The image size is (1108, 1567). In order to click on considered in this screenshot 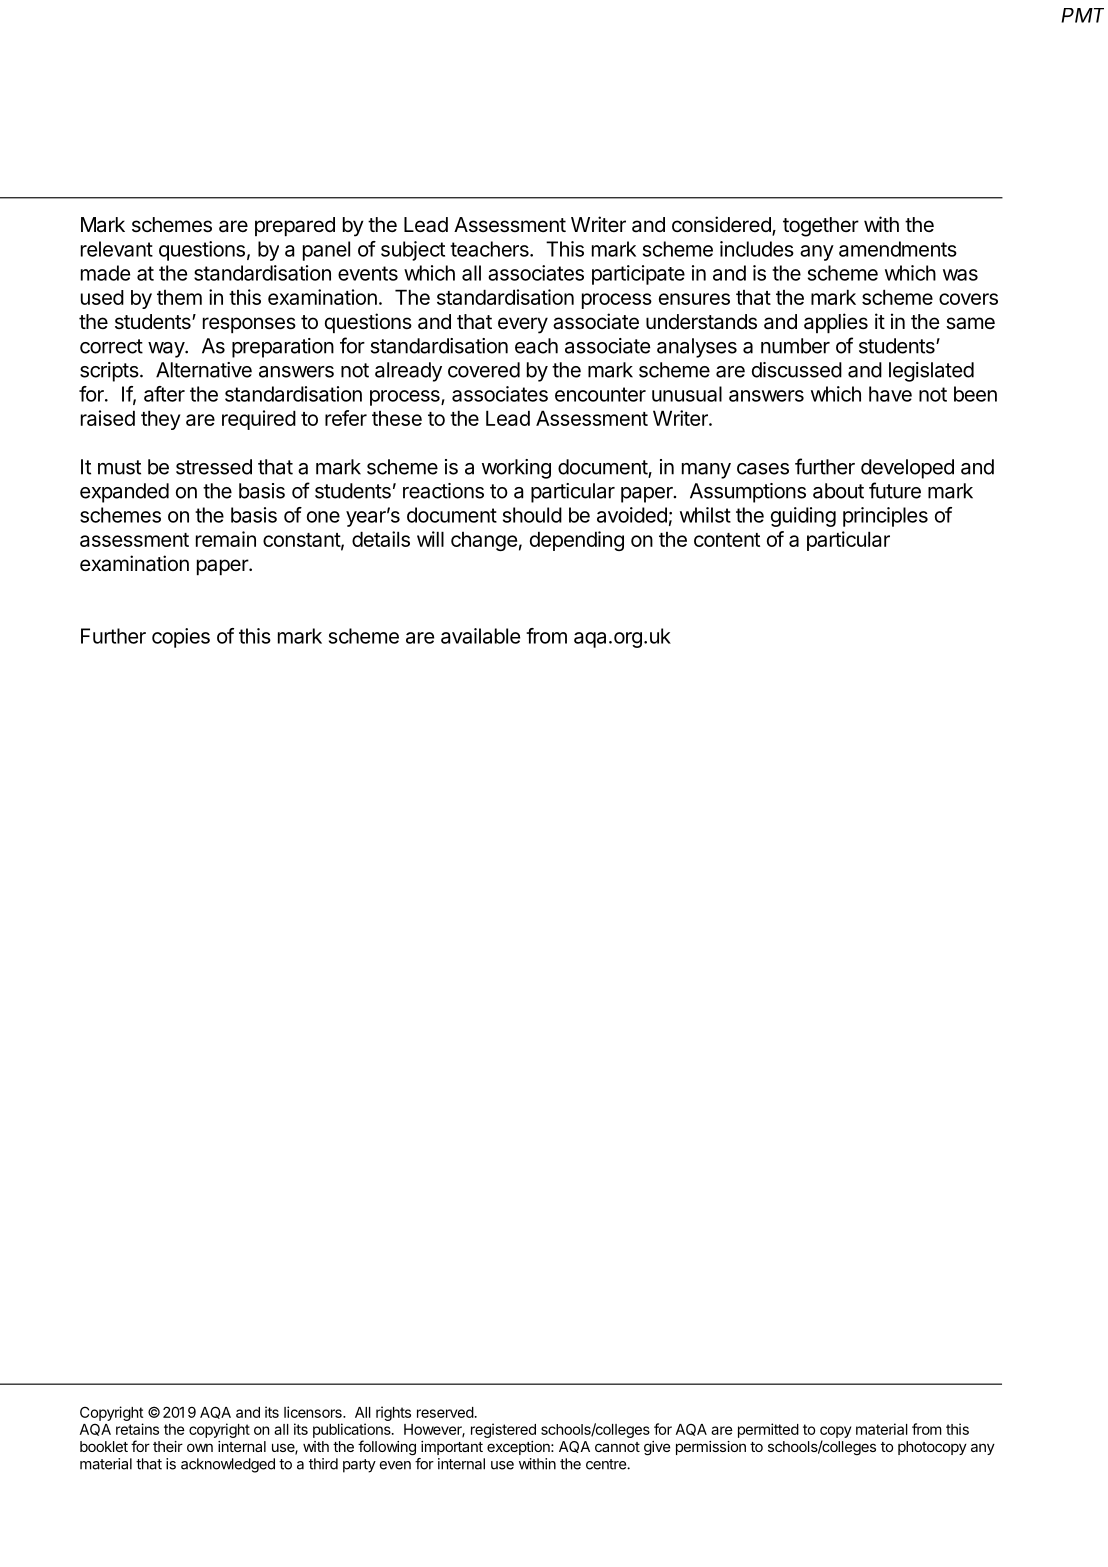, I will do `click(722, 225)`.
